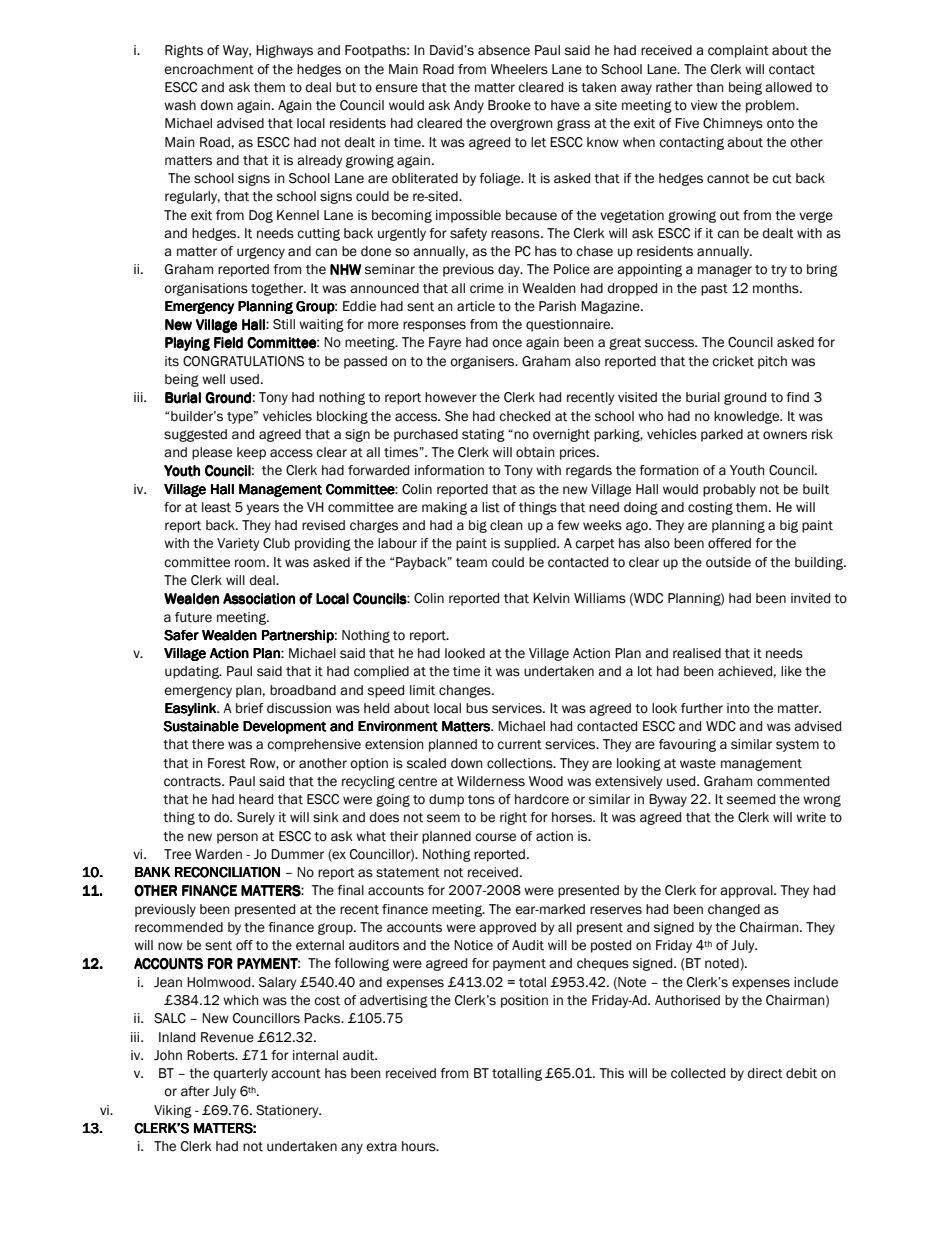 This screenshot has height=1233, width=952. I want to click on pitch, so click(772, 362).
